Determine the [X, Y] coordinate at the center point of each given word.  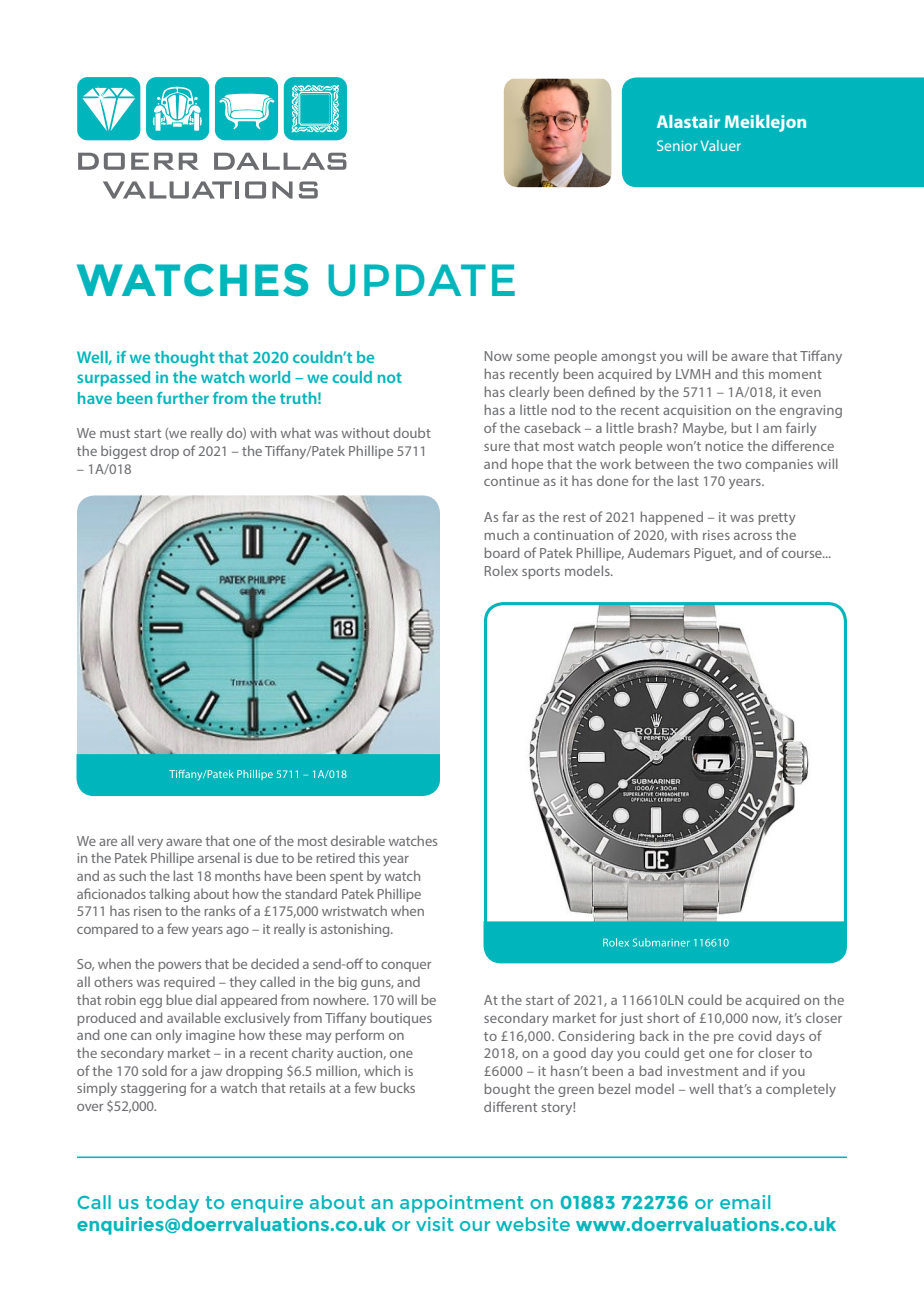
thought [184, 359]
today [172, 1204]
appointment [462, 1204]
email [745, 1202]
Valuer [721, 145]
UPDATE [421, 280]
